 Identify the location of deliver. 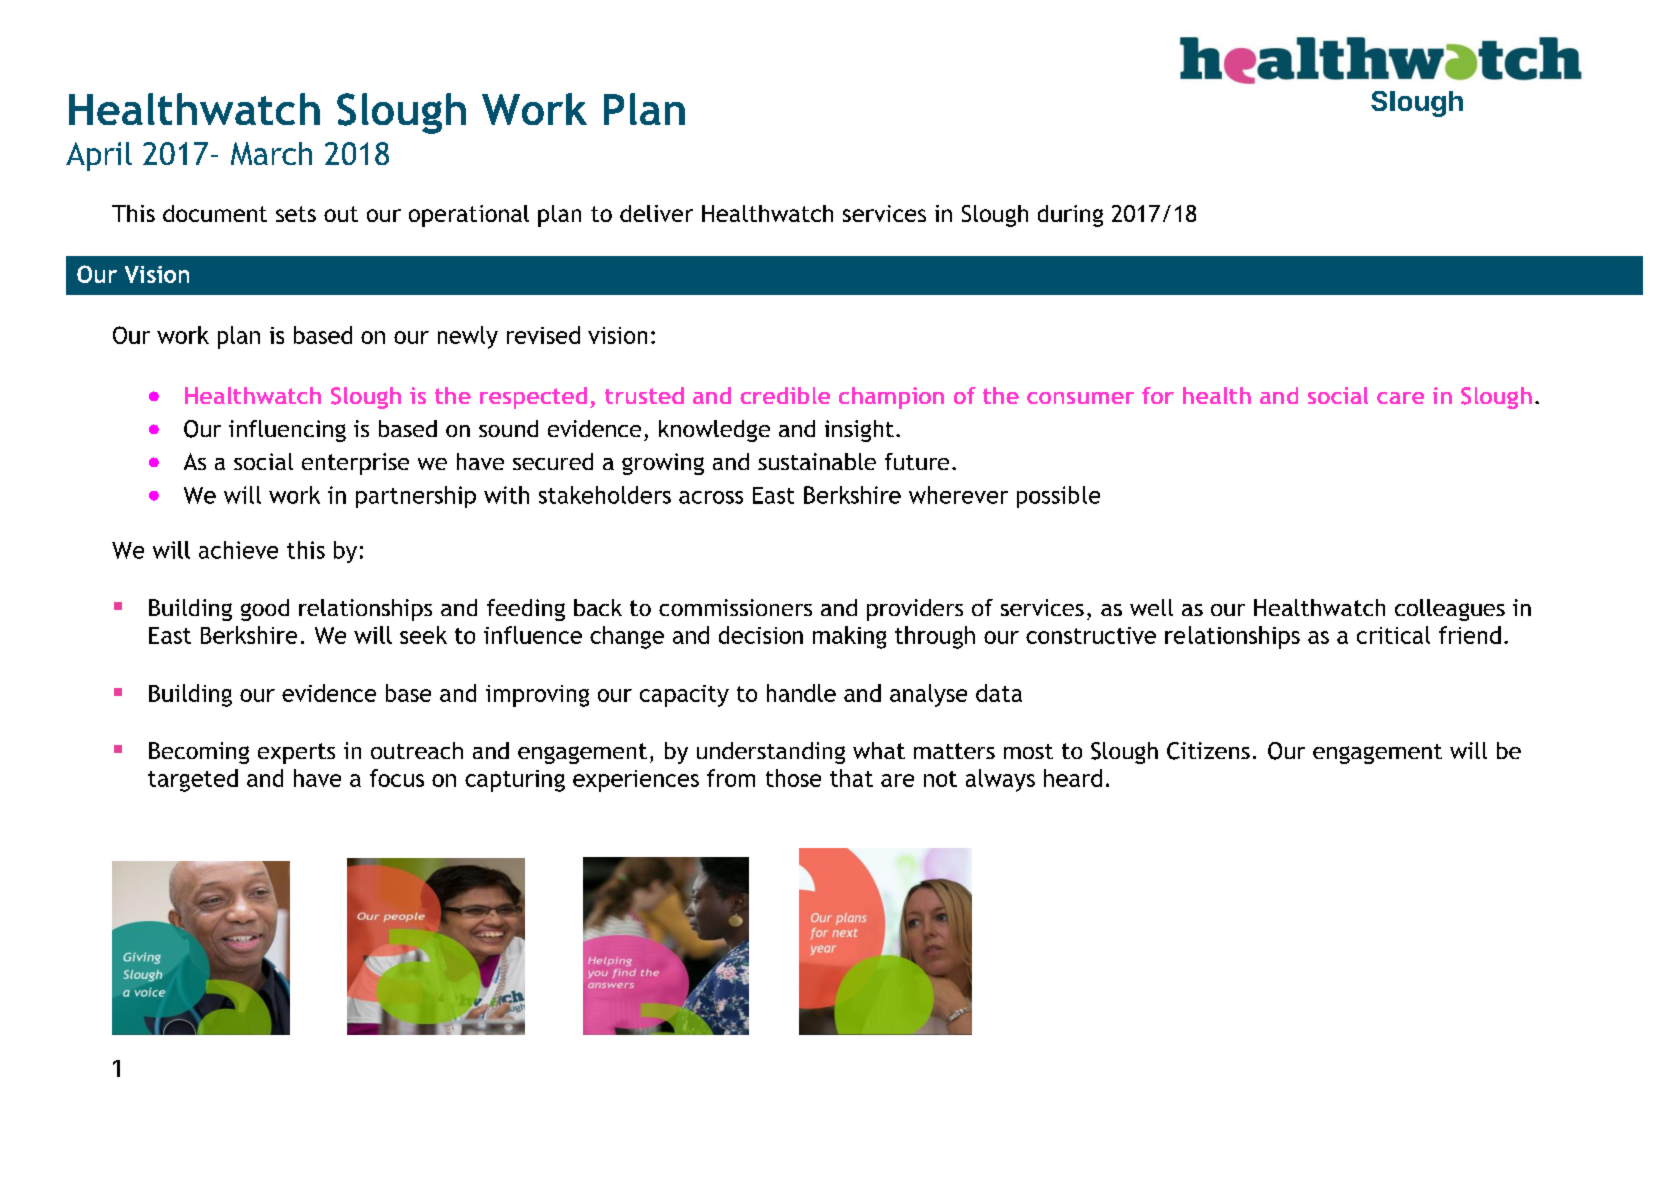
(656, 213).
